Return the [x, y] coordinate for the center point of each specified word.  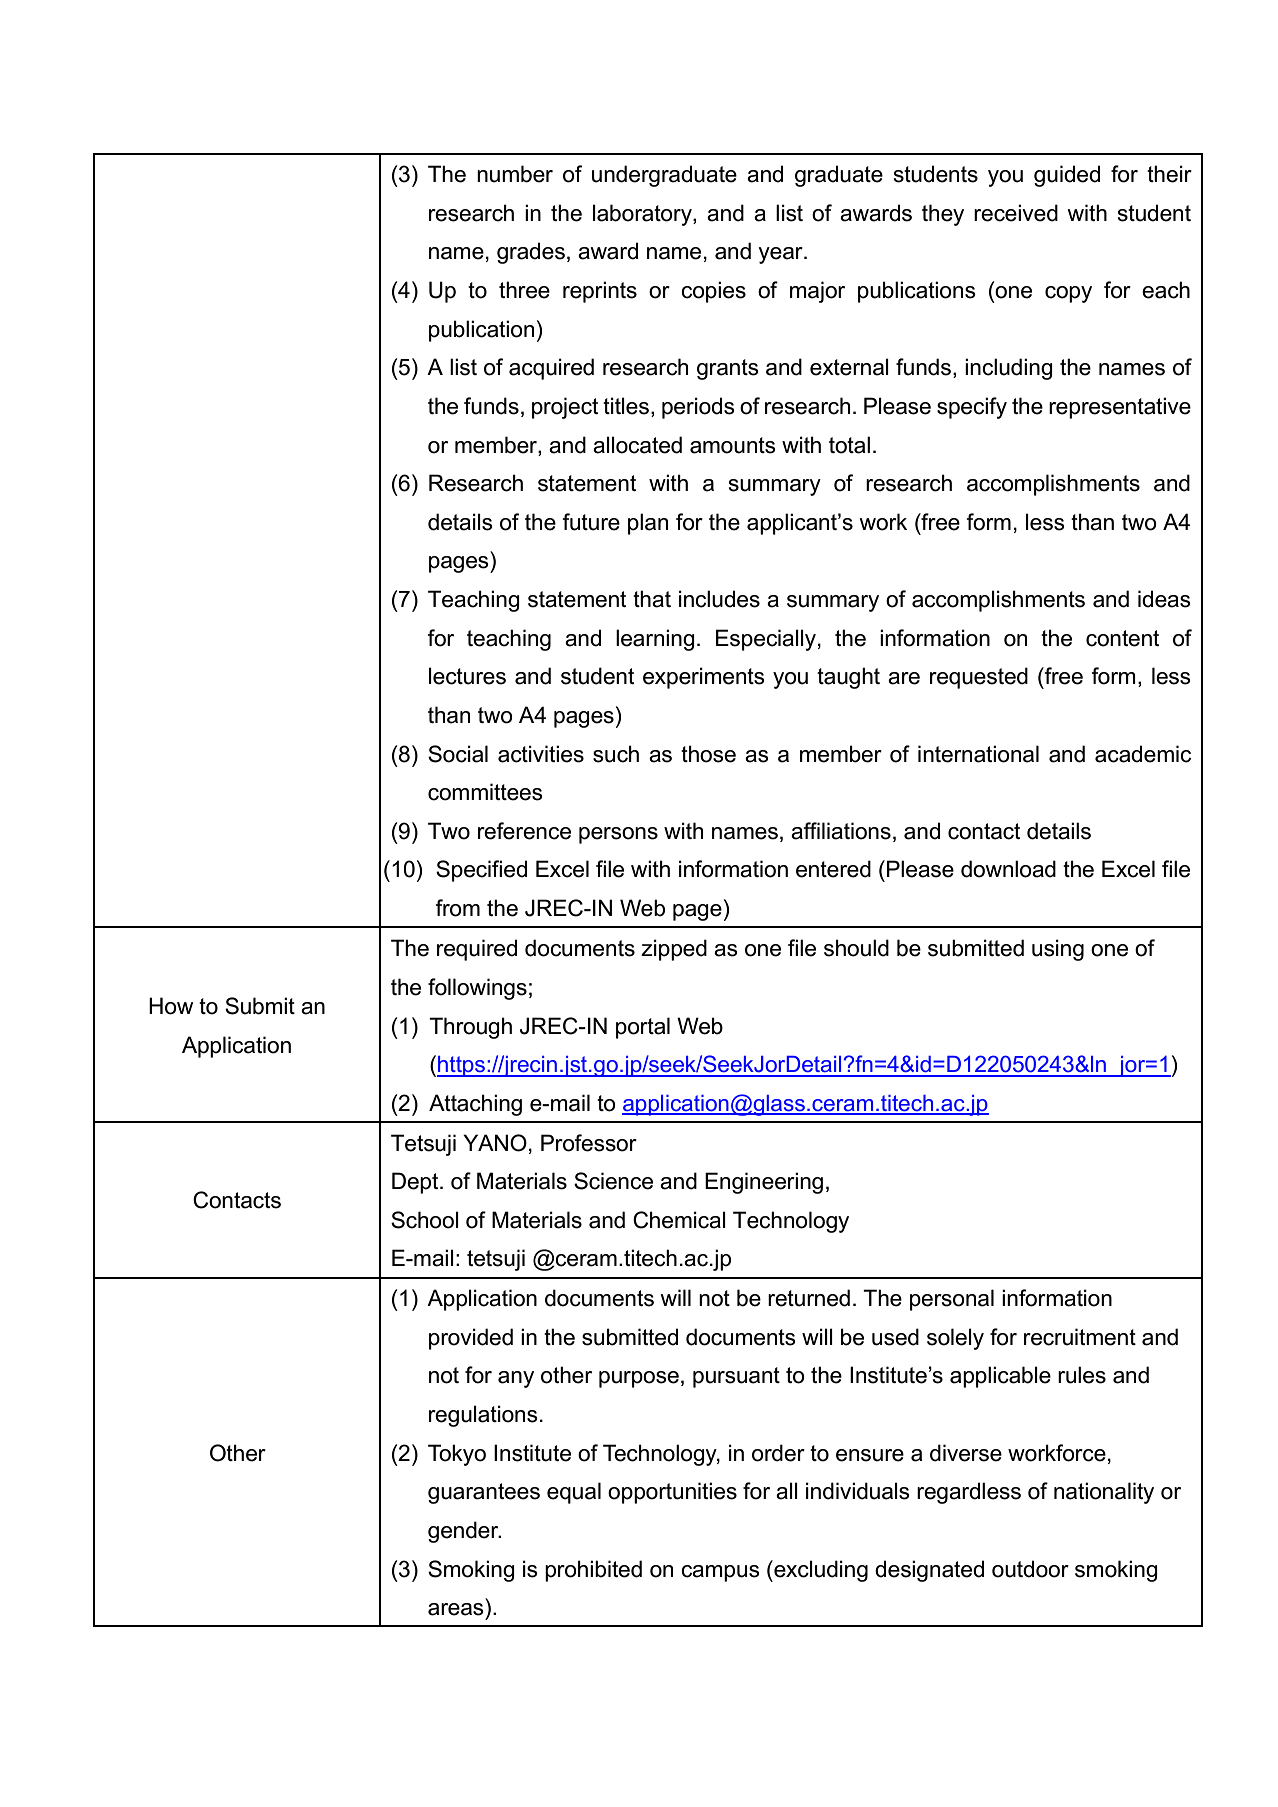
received [1016, 213]
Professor [589, 1143]
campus [720, 1573]
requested [979, 678]
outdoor [1030, 1569]
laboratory [643, 215]
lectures [467, 676]
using [1058, 950]
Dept [416, 1183]
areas [456, 1609]
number [515, 174]
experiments [704, 678]
